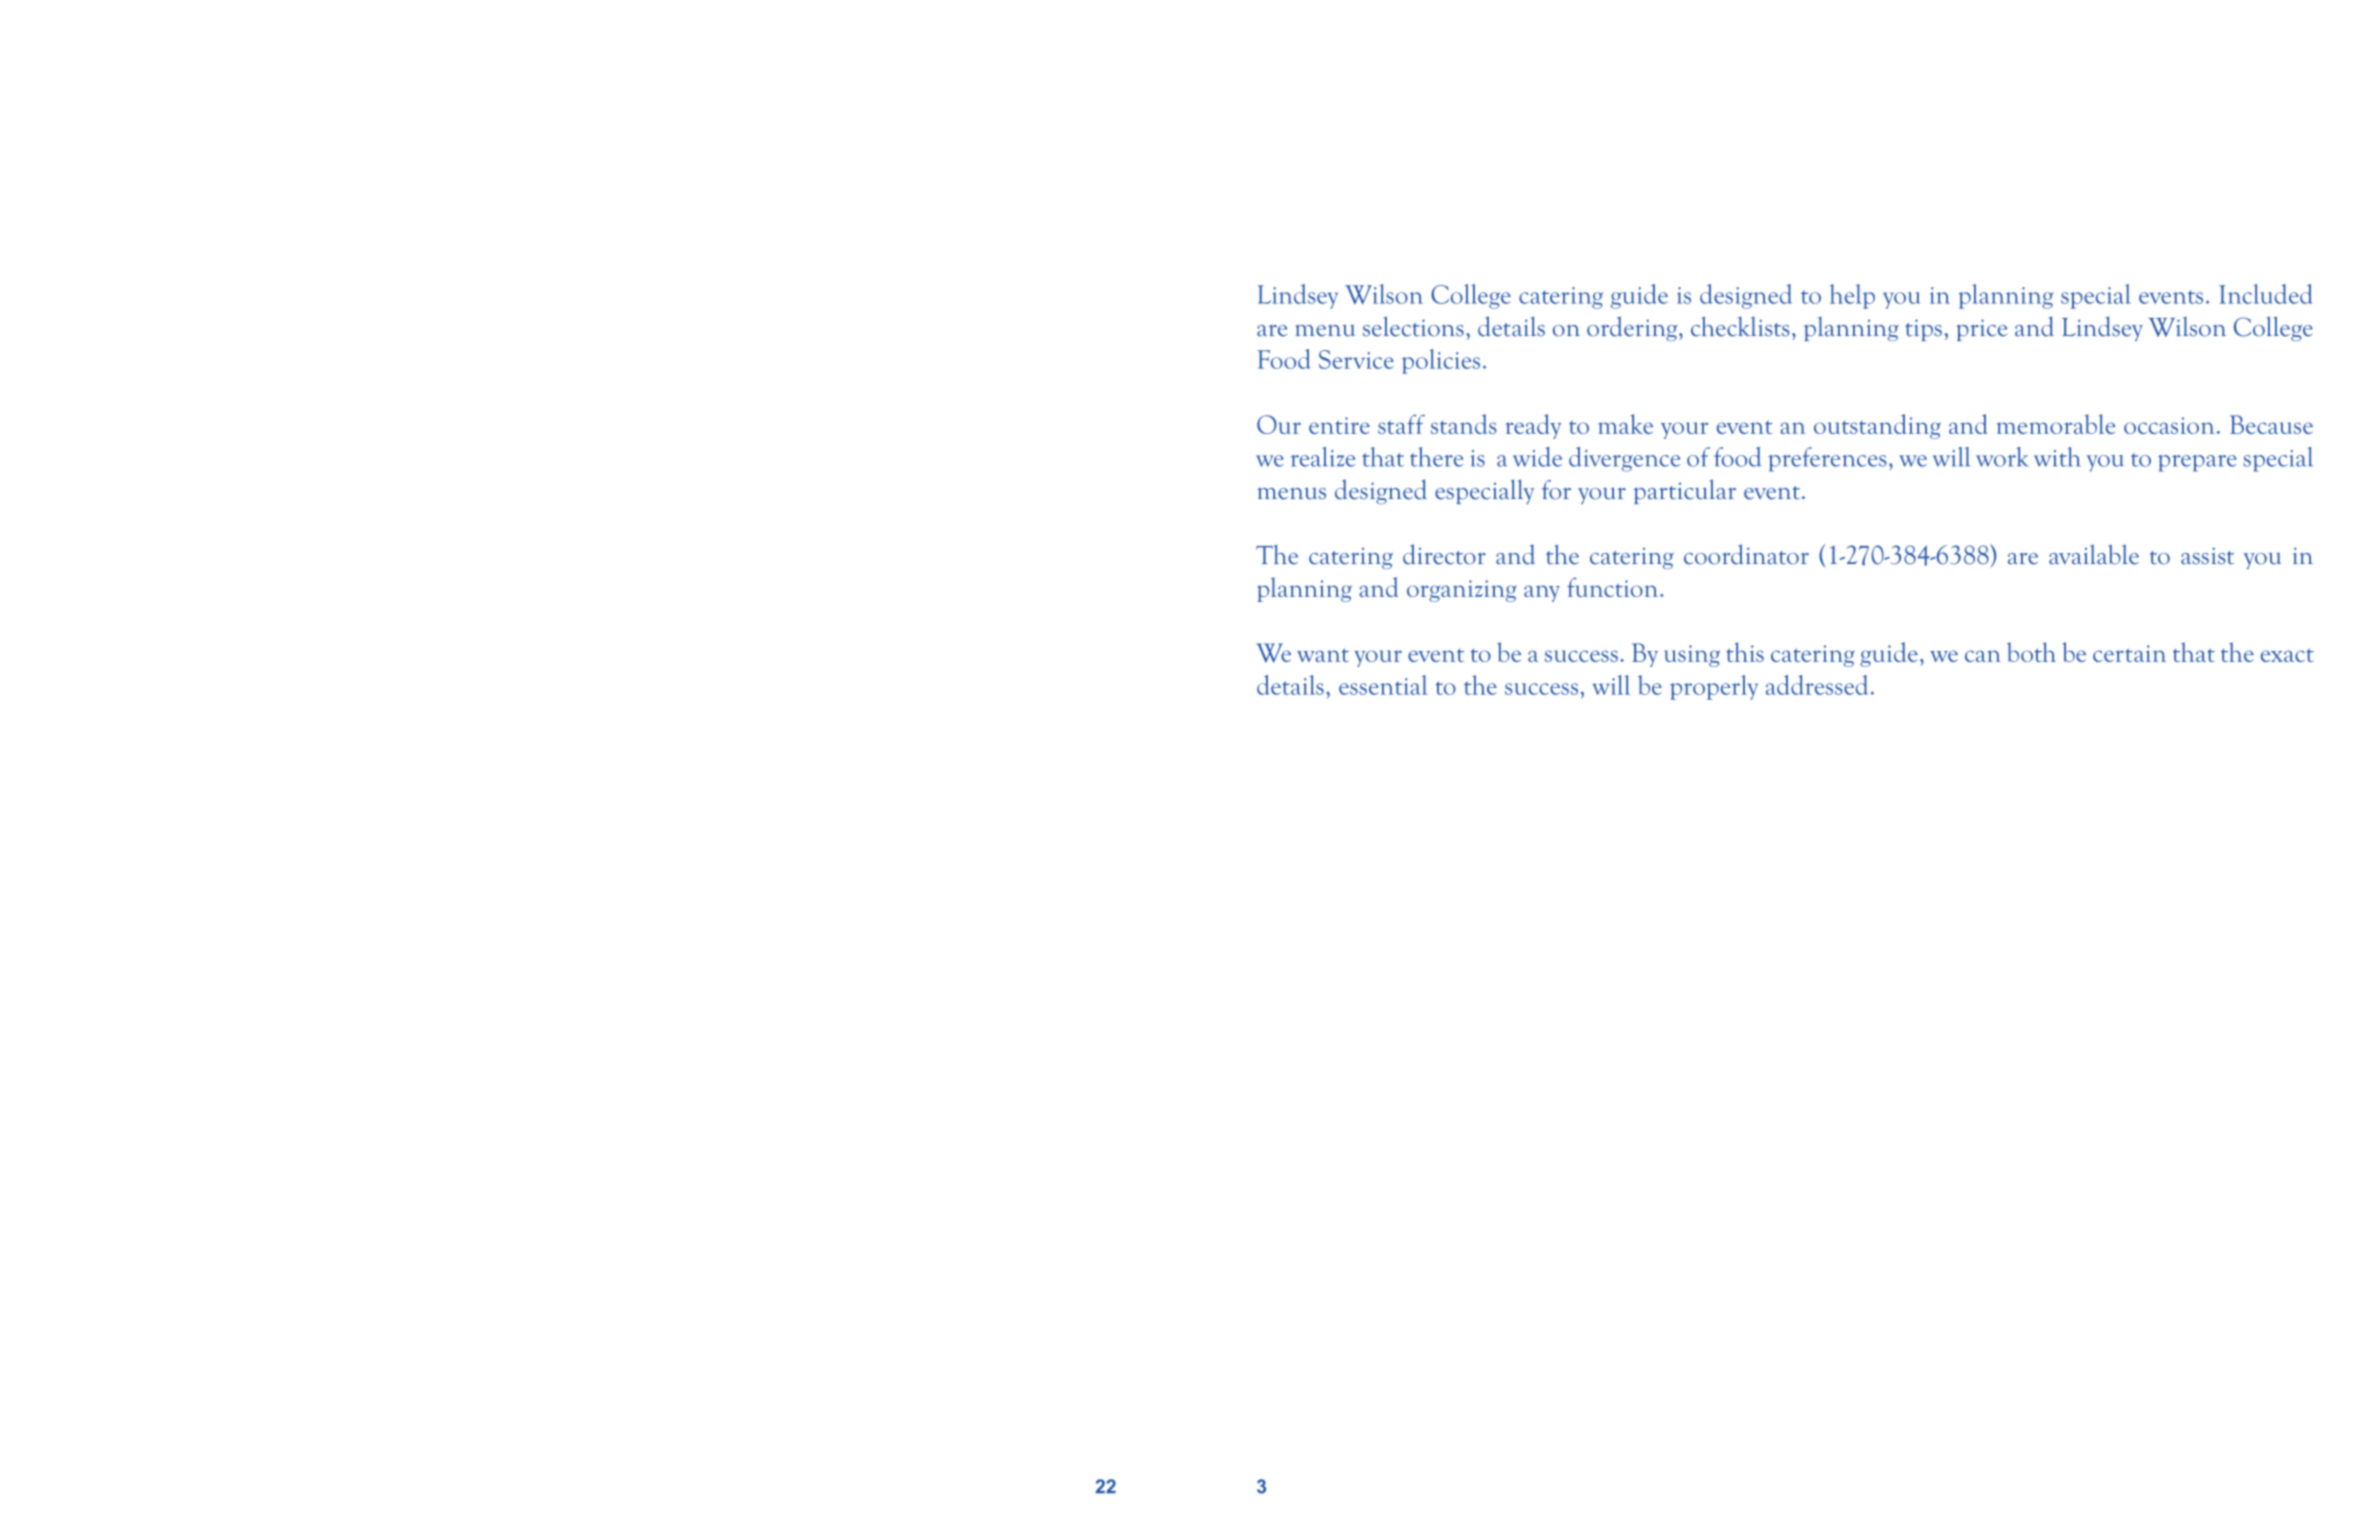  What do you see at coordinates (2169, 425) in the screenshot?
I see `occasion` at bounding box center [2169, 425].
